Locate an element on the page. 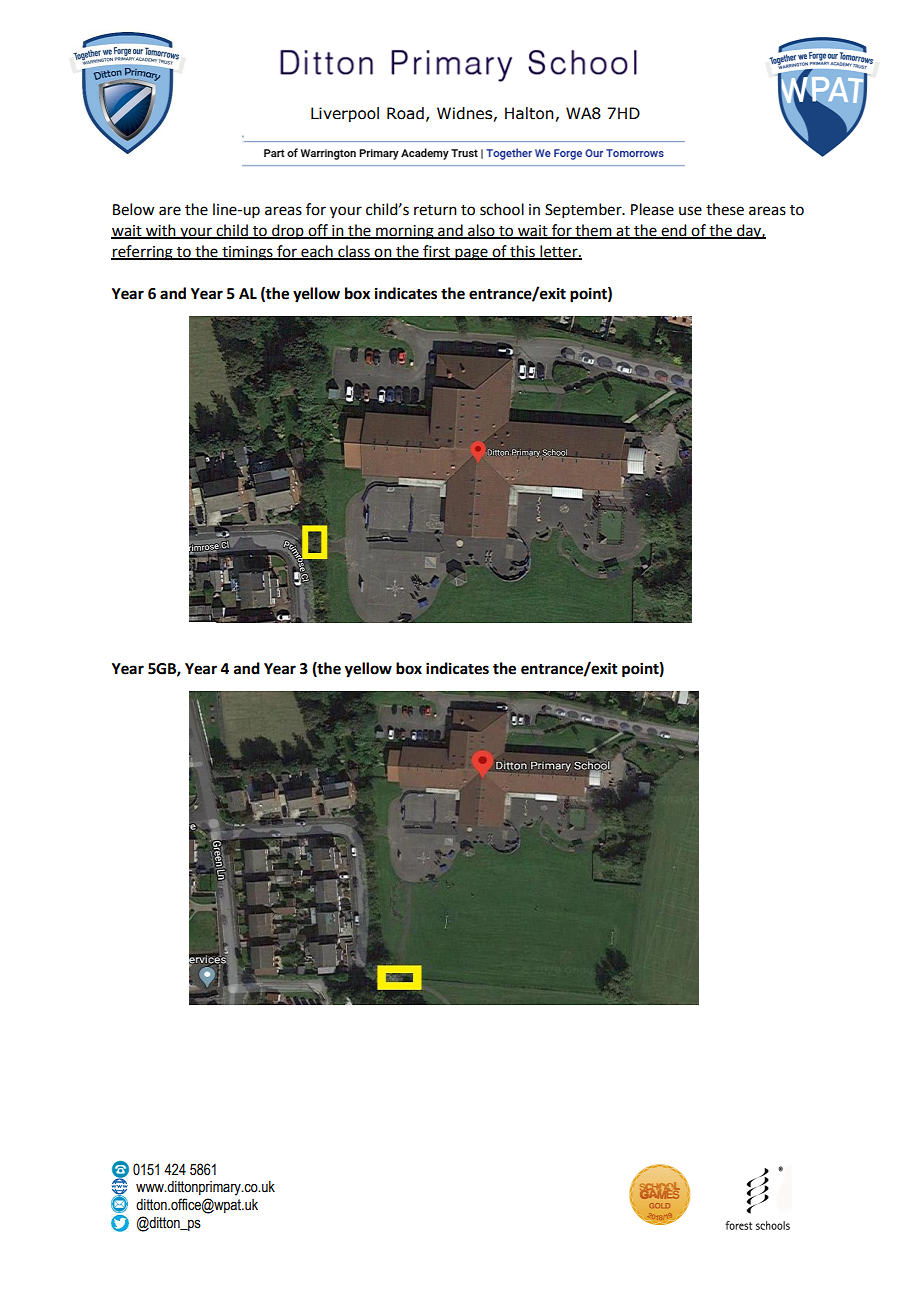 The image size is (924, 1308). these is located at coordinates (725, 209).
